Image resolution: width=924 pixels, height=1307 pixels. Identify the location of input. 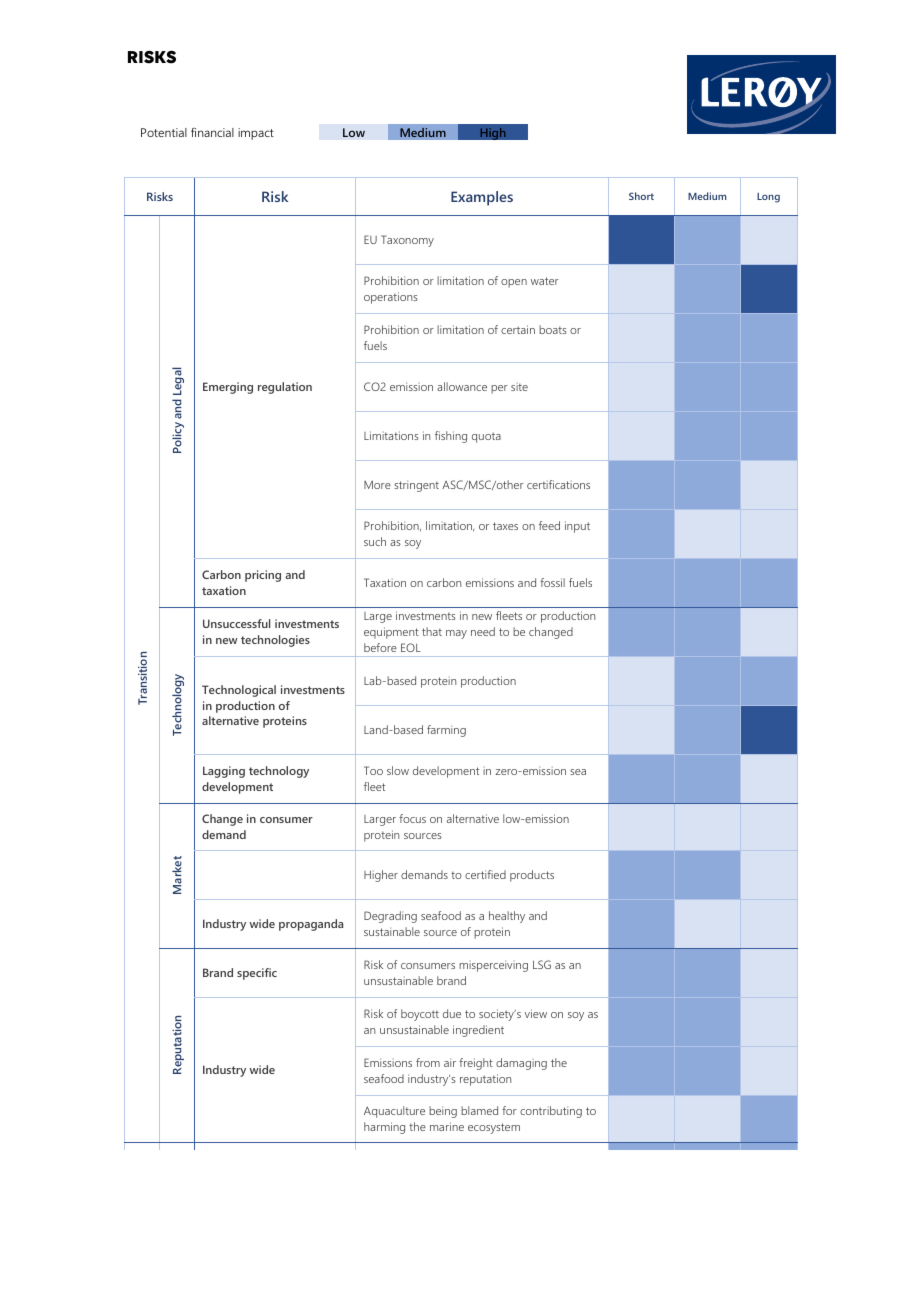
(577, 527).
